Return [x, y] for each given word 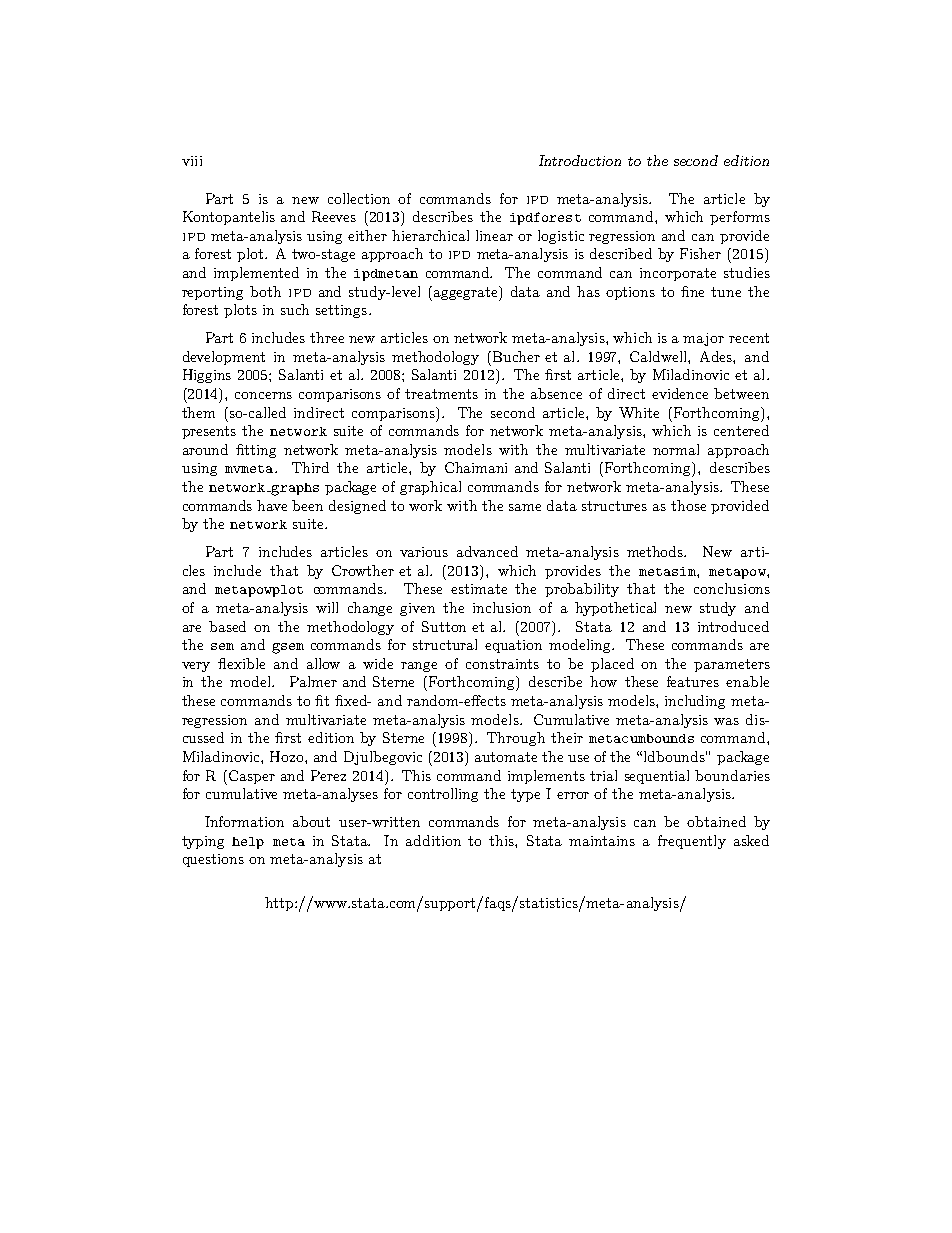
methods [656, 551]
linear [494, 235]
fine [692, 291]
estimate [479, 589]
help [248, 843]
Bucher [516, 356]
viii [192, 161]
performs [740, 218]
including [695, 702]
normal [676, 449]
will [327, 607]
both [265, 291]
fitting [256, 451]
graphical [430, 488]
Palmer [313, 681]
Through [516, 739]
